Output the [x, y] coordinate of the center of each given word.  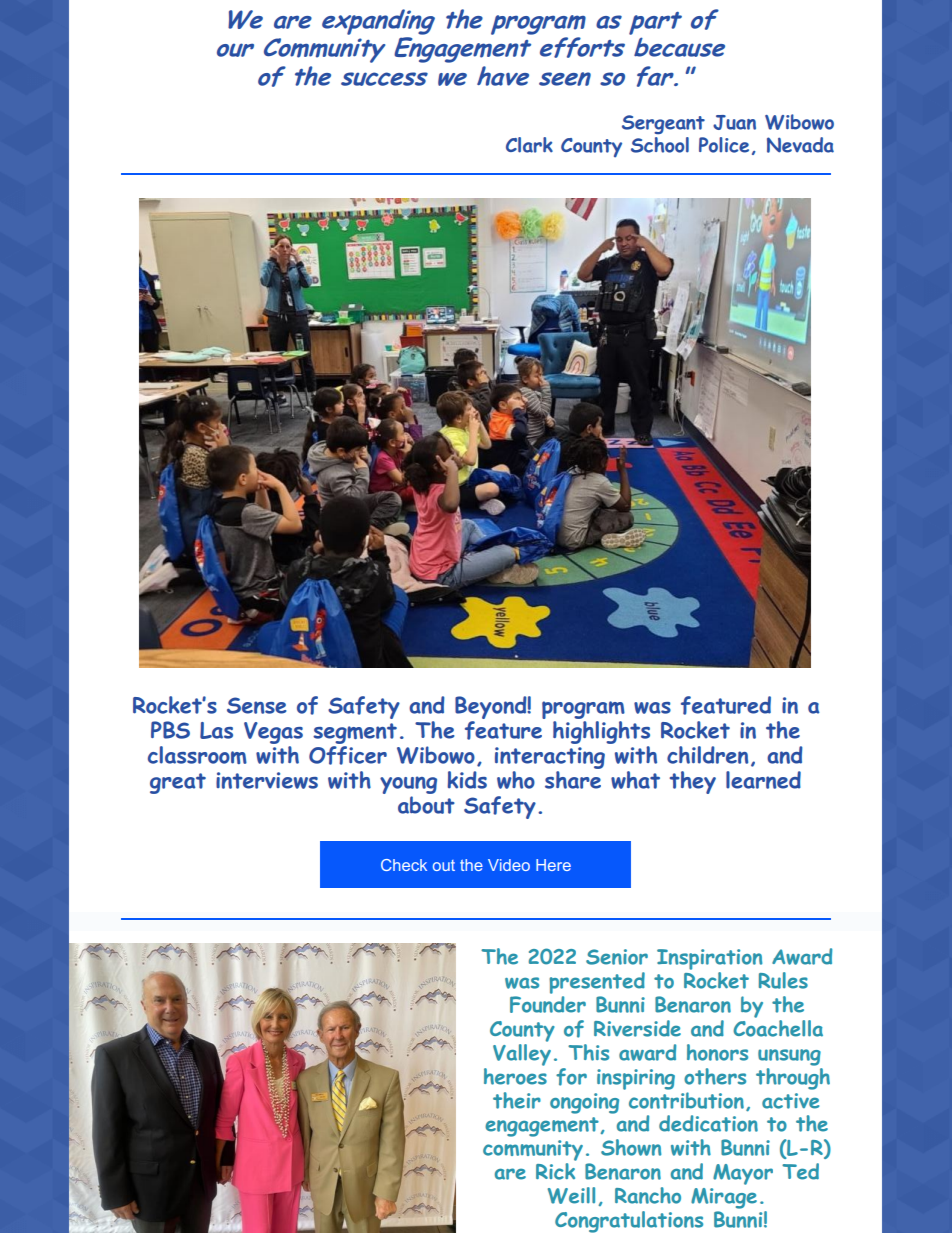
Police [724, 145]
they [693, 782]
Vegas [273, 733]
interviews [267, 780]
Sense [256, 705]
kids [467, 780]
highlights [601, 731]
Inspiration [709, 959]
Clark [529, 145]
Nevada [800, 145]
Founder [548, 1003]
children [707, 755]
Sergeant [663, 124]
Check [404, 865]
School [660, 145]
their [517, 1100]
